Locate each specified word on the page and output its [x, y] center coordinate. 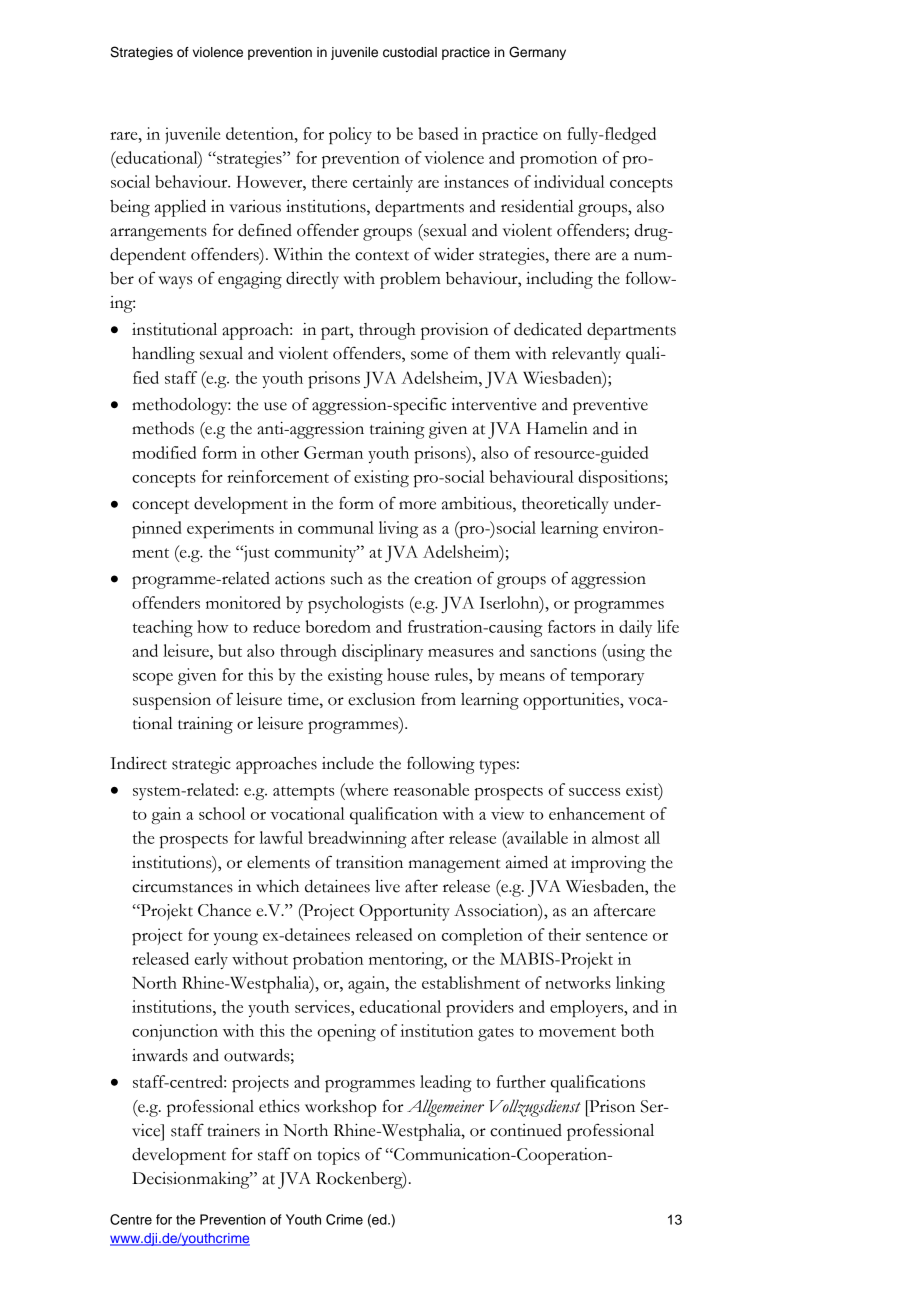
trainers [233, 1130]
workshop [340, 1108]
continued [526, 1130]
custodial [410, 52]
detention [261, 133]
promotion [558, 159]
